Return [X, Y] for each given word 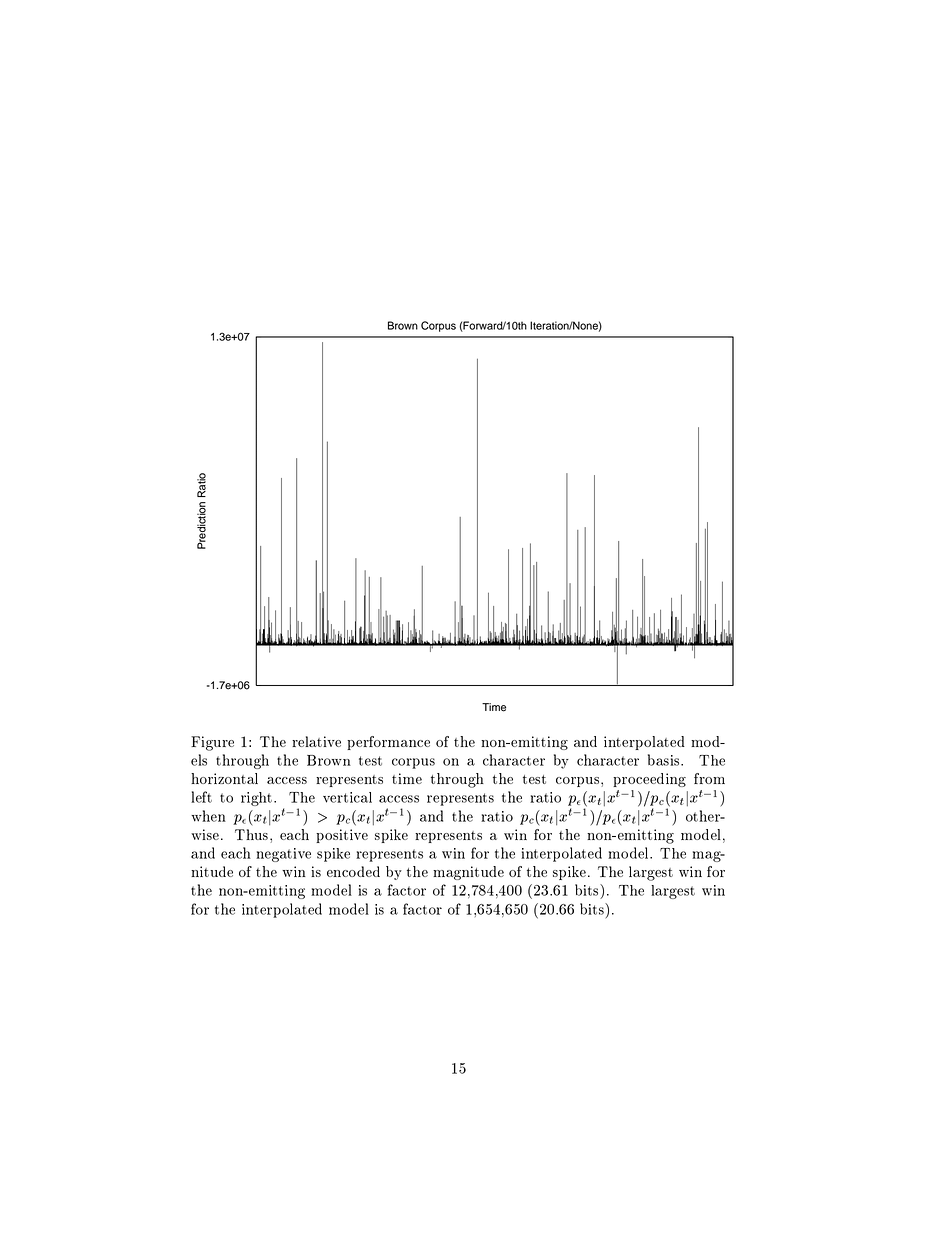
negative [283, 855]
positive [342, 836]
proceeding [649, 780]
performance [388, 743]
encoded [353, 871]
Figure [212, 743]
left [201, 797]
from [709, 778]
